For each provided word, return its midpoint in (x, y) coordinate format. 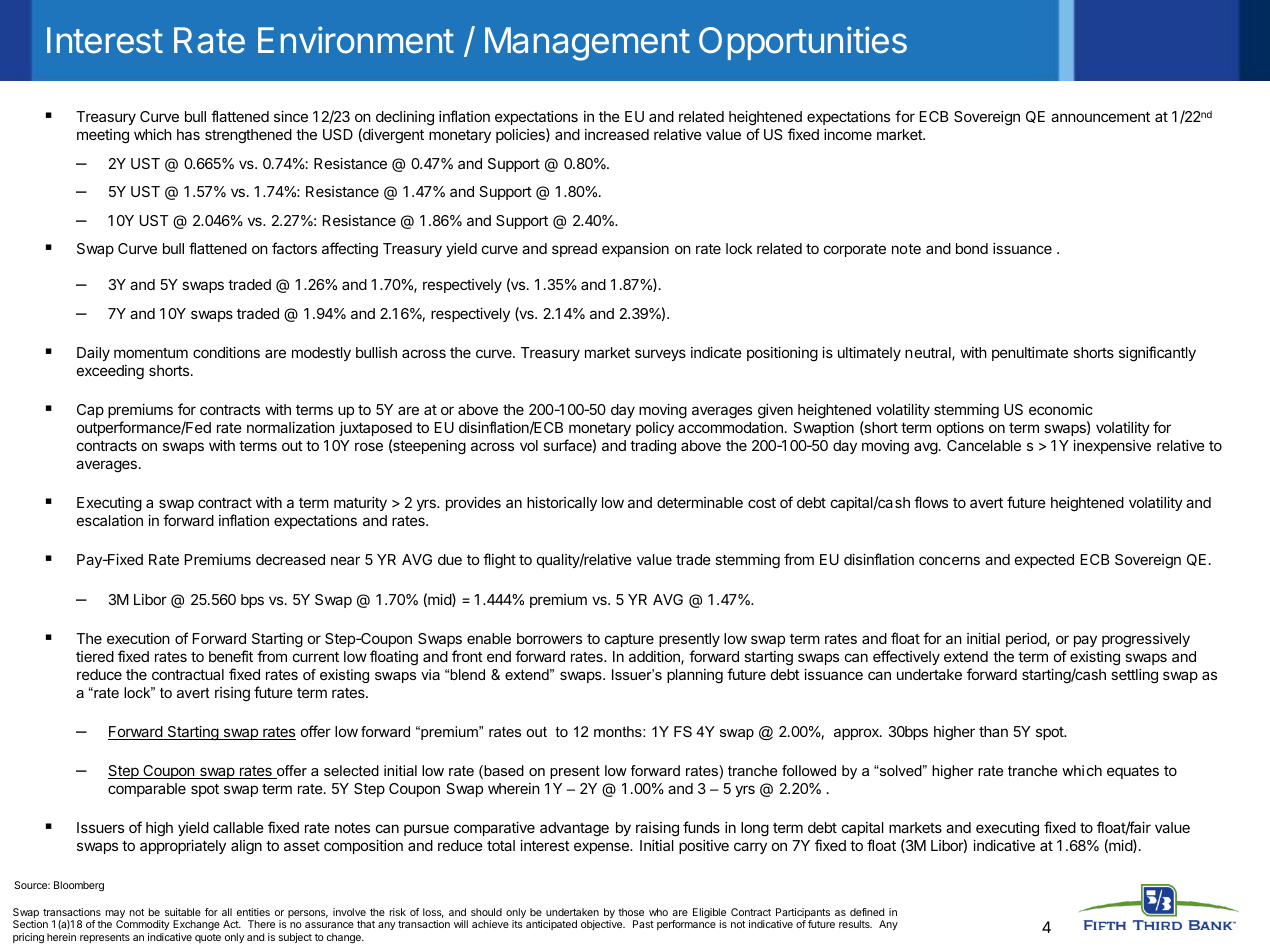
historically (562, 504)
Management (587, 44)
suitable (183, 912)
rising (232, 694)
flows (931, 502)
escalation (110, 520)
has (188, 134)
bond (972, 248)
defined (867, 912)
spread (574, 250)
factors (294, 248)
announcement (1100, 117)
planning (695, 676)
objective (603, 925)
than (993, 731)
